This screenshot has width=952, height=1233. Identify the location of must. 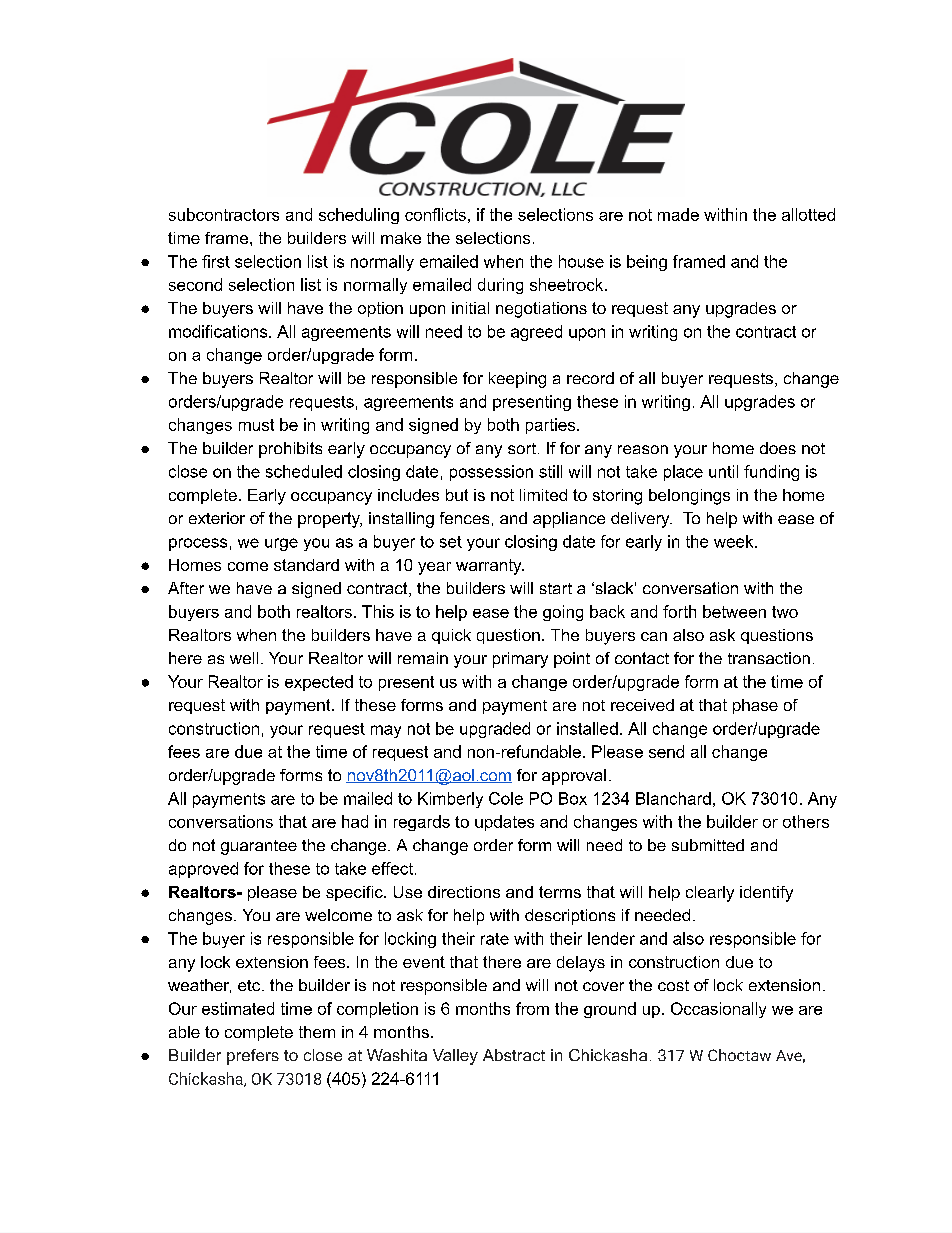
(256, 425).
